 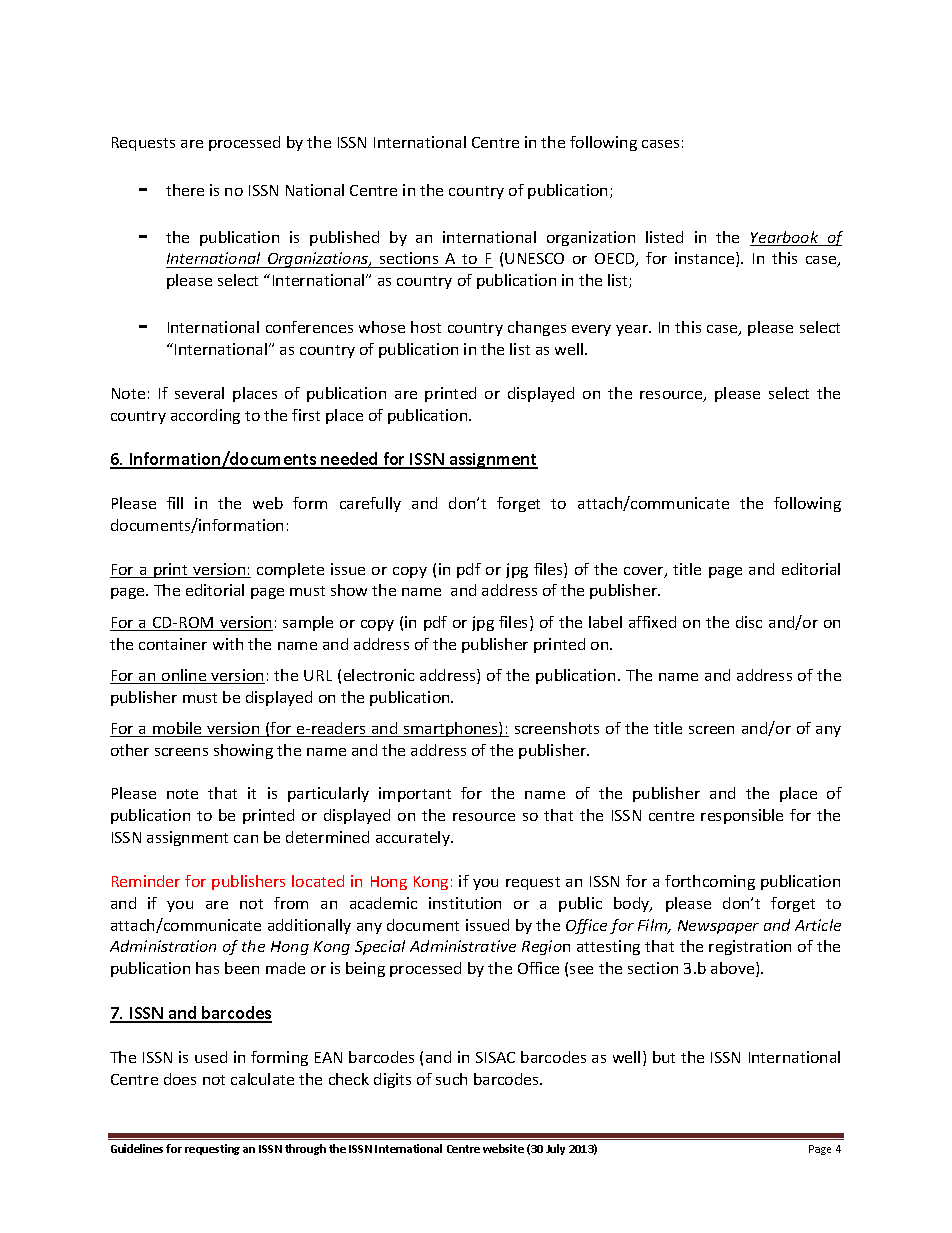 What do you see at coordinates (415, 794) in the screenshot?
I see `important` at bounding box center [415, 794].
